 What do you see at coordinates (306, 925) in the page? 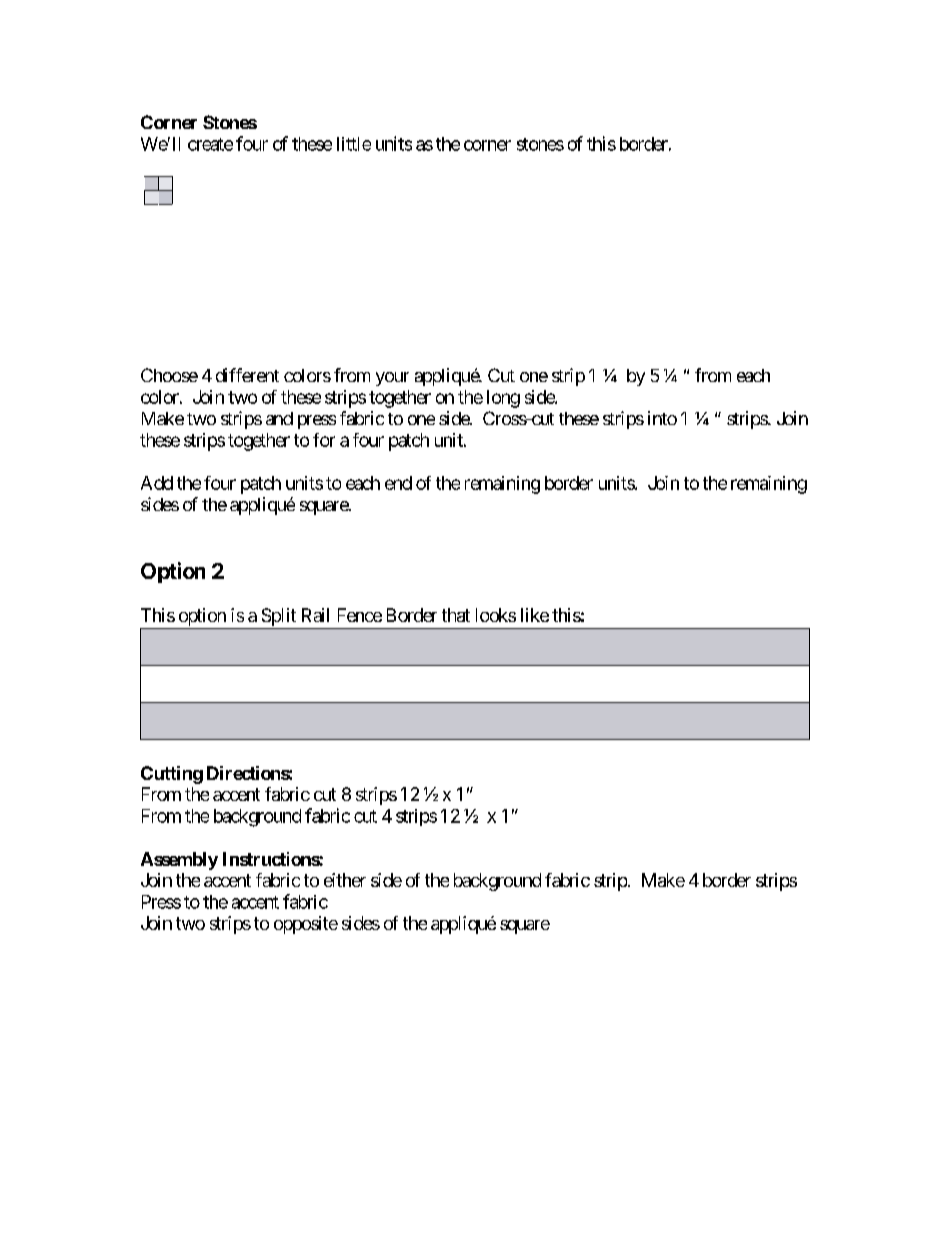
I see `opposite` at bounding box center [306, 925].
